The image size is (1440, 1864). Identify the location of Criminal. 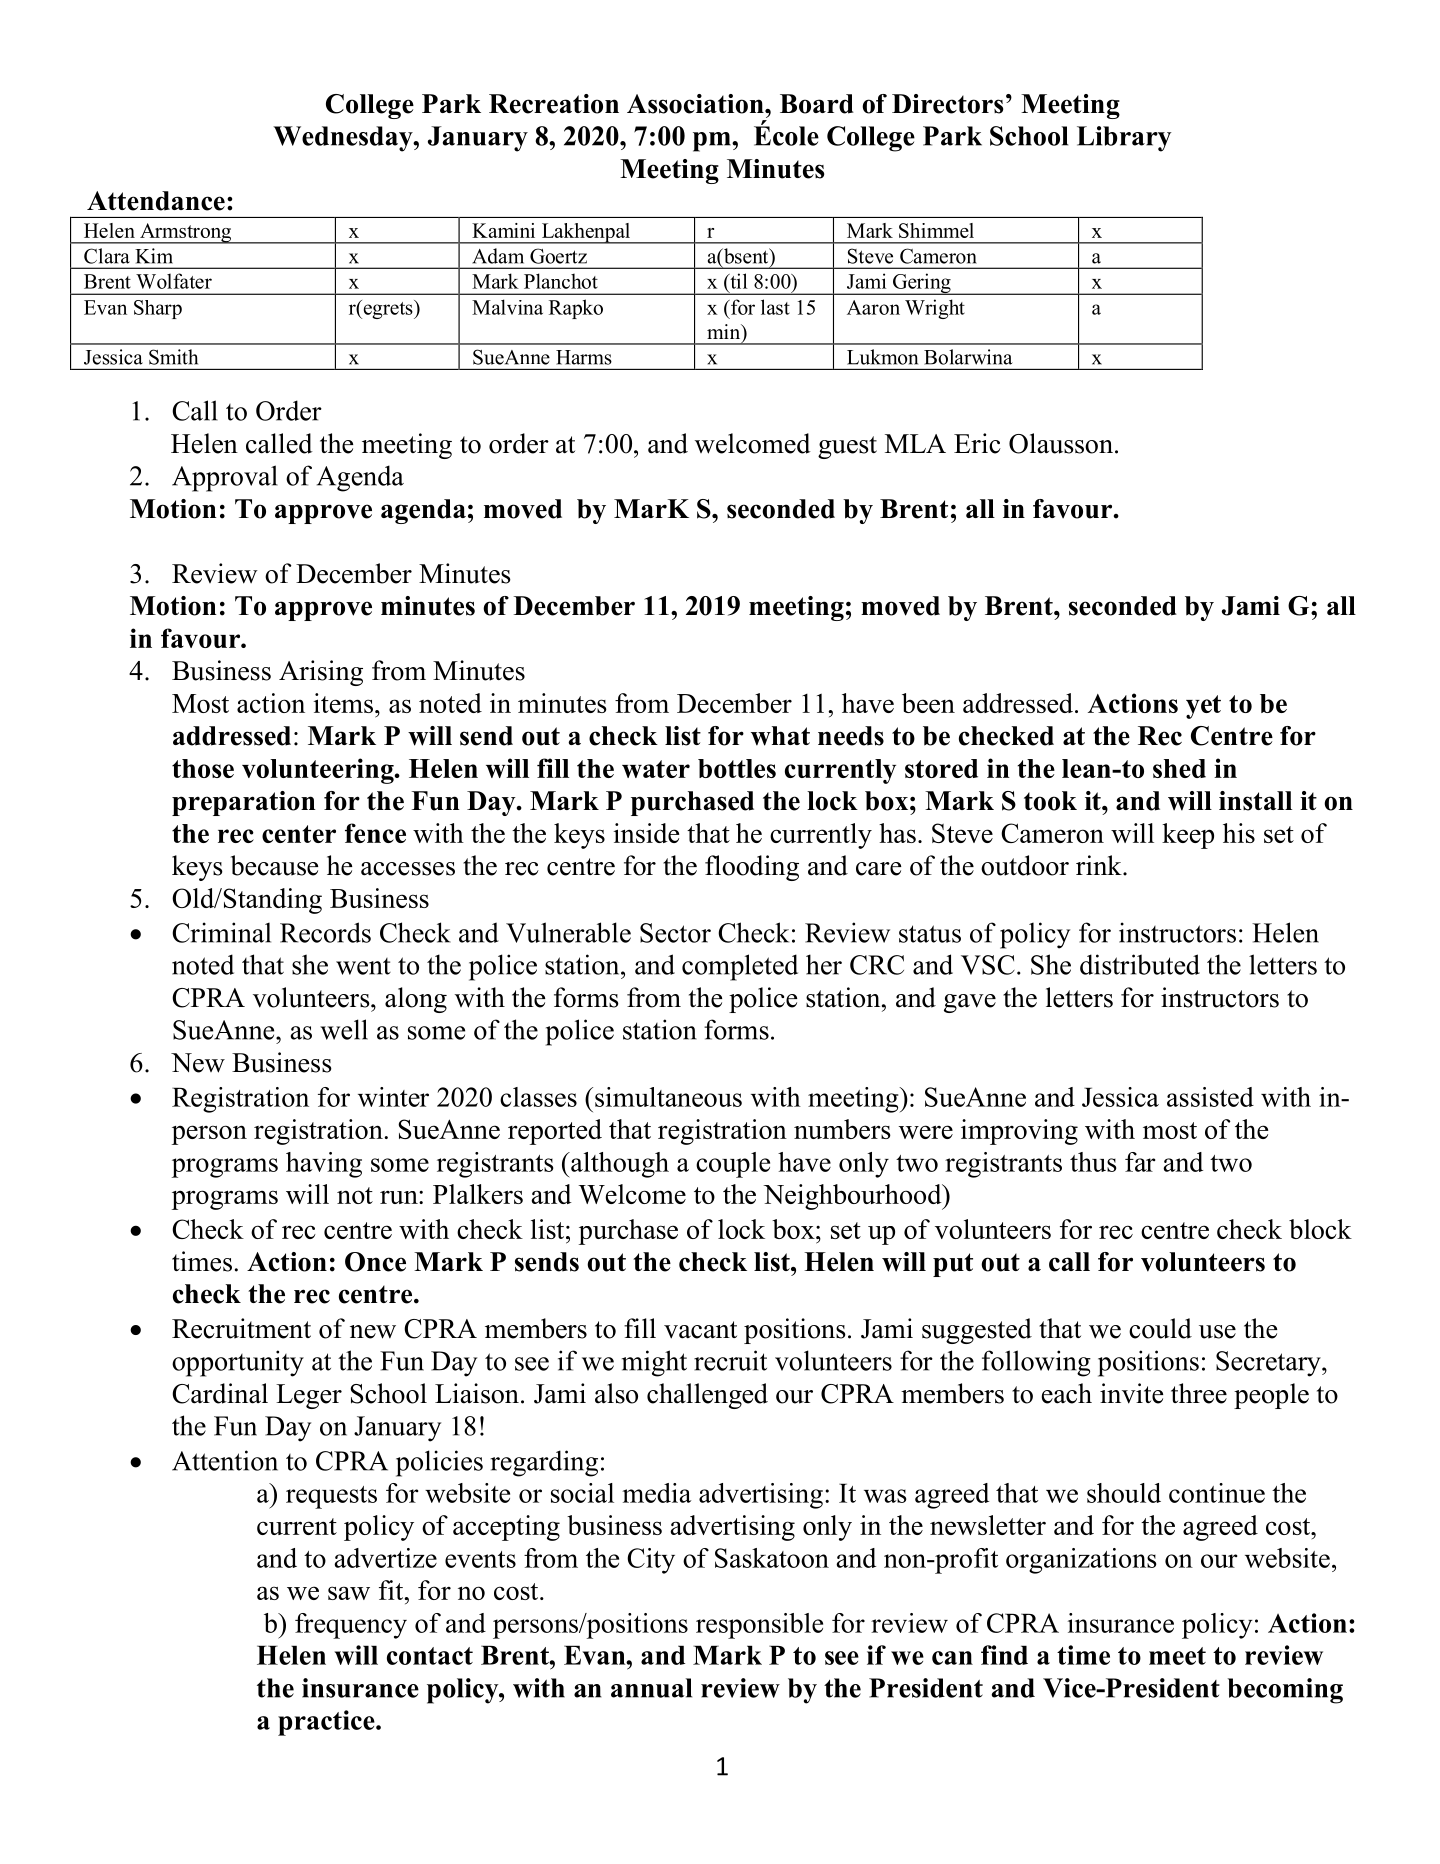
(221, 932).
